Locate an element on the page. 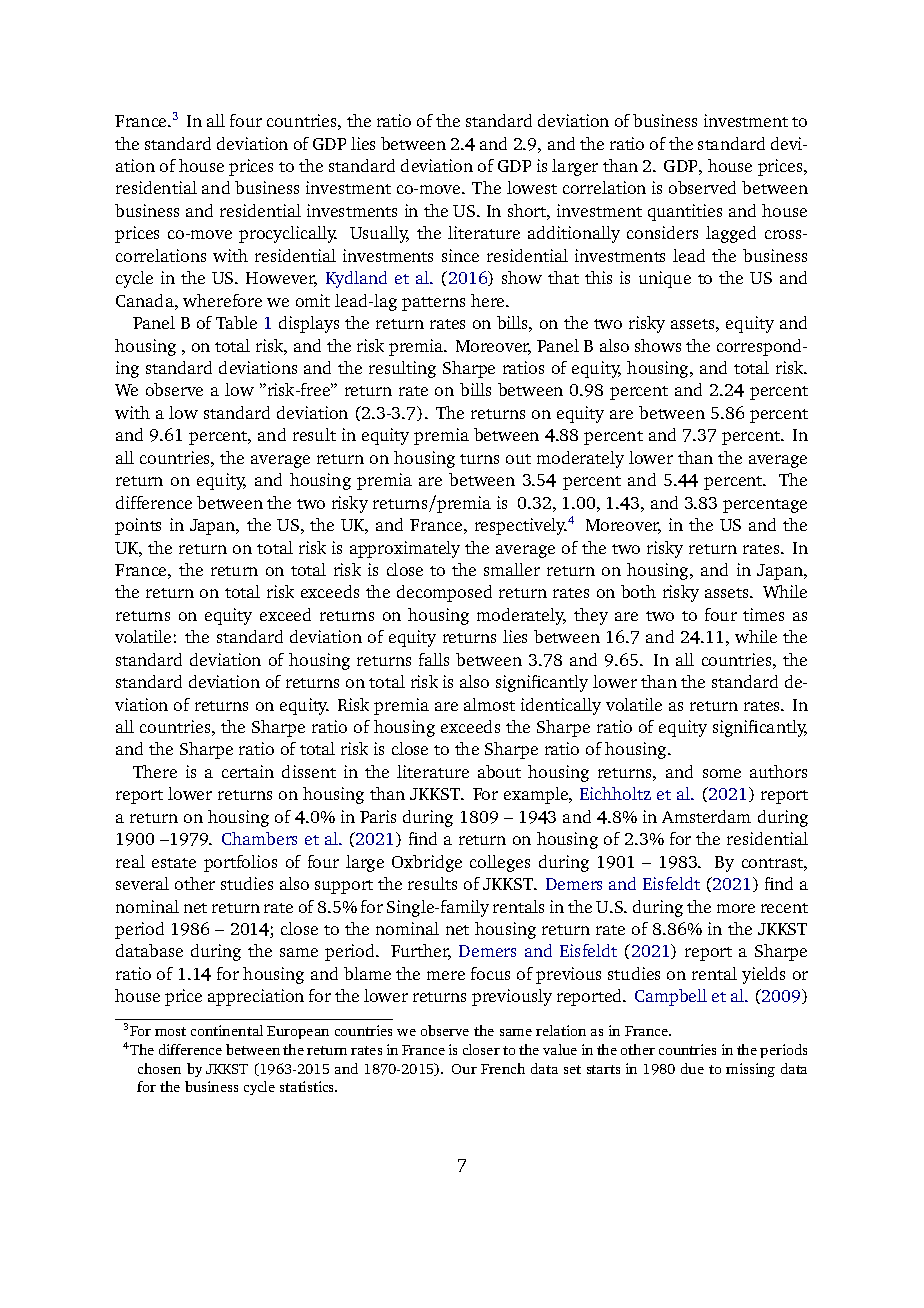 The image size is (924, 1308). French is located at coordinates (503, 1068).
